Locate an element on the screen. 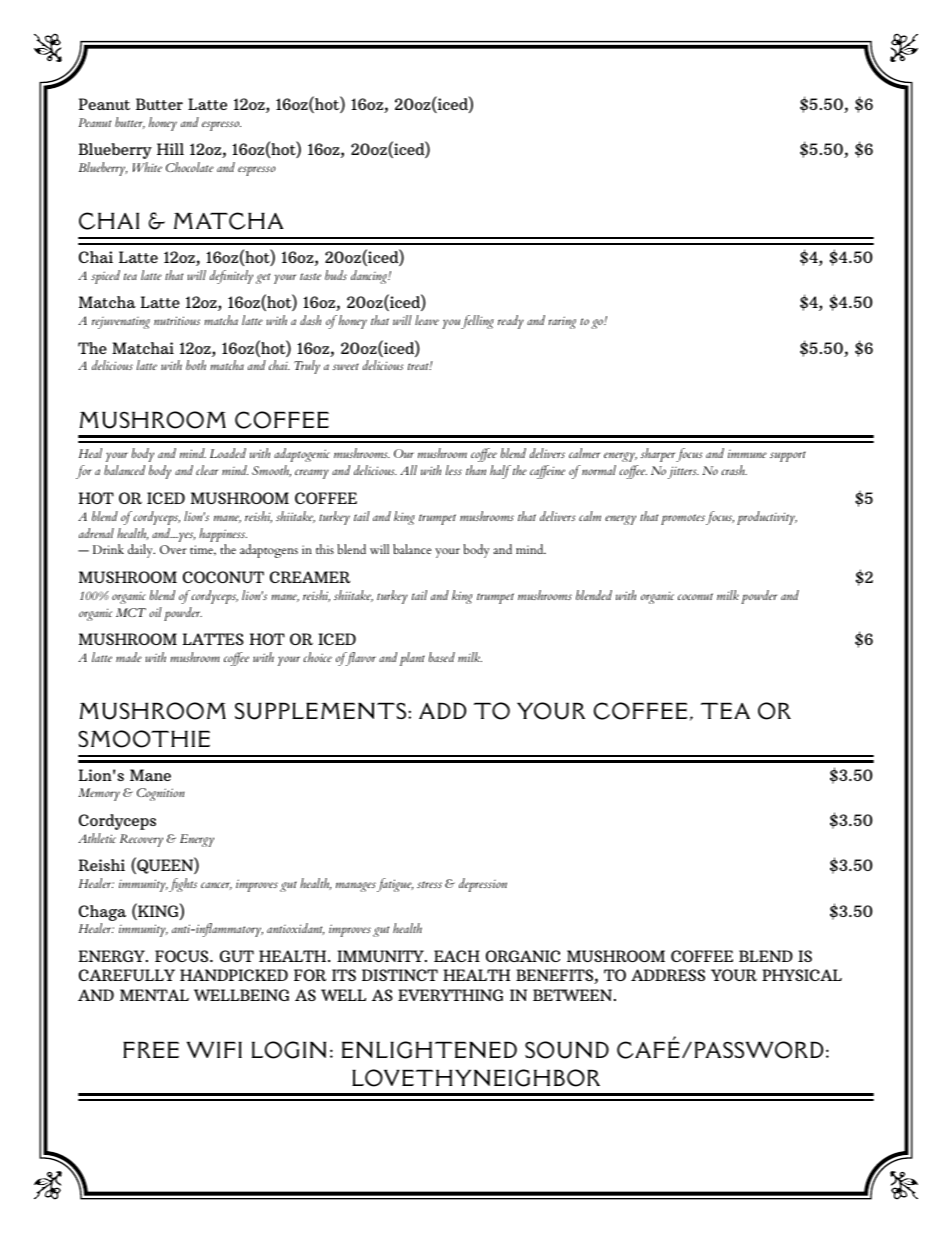 This screenshot has height=1233, width=952. MENTAL is located at coordinates (154, 995).
